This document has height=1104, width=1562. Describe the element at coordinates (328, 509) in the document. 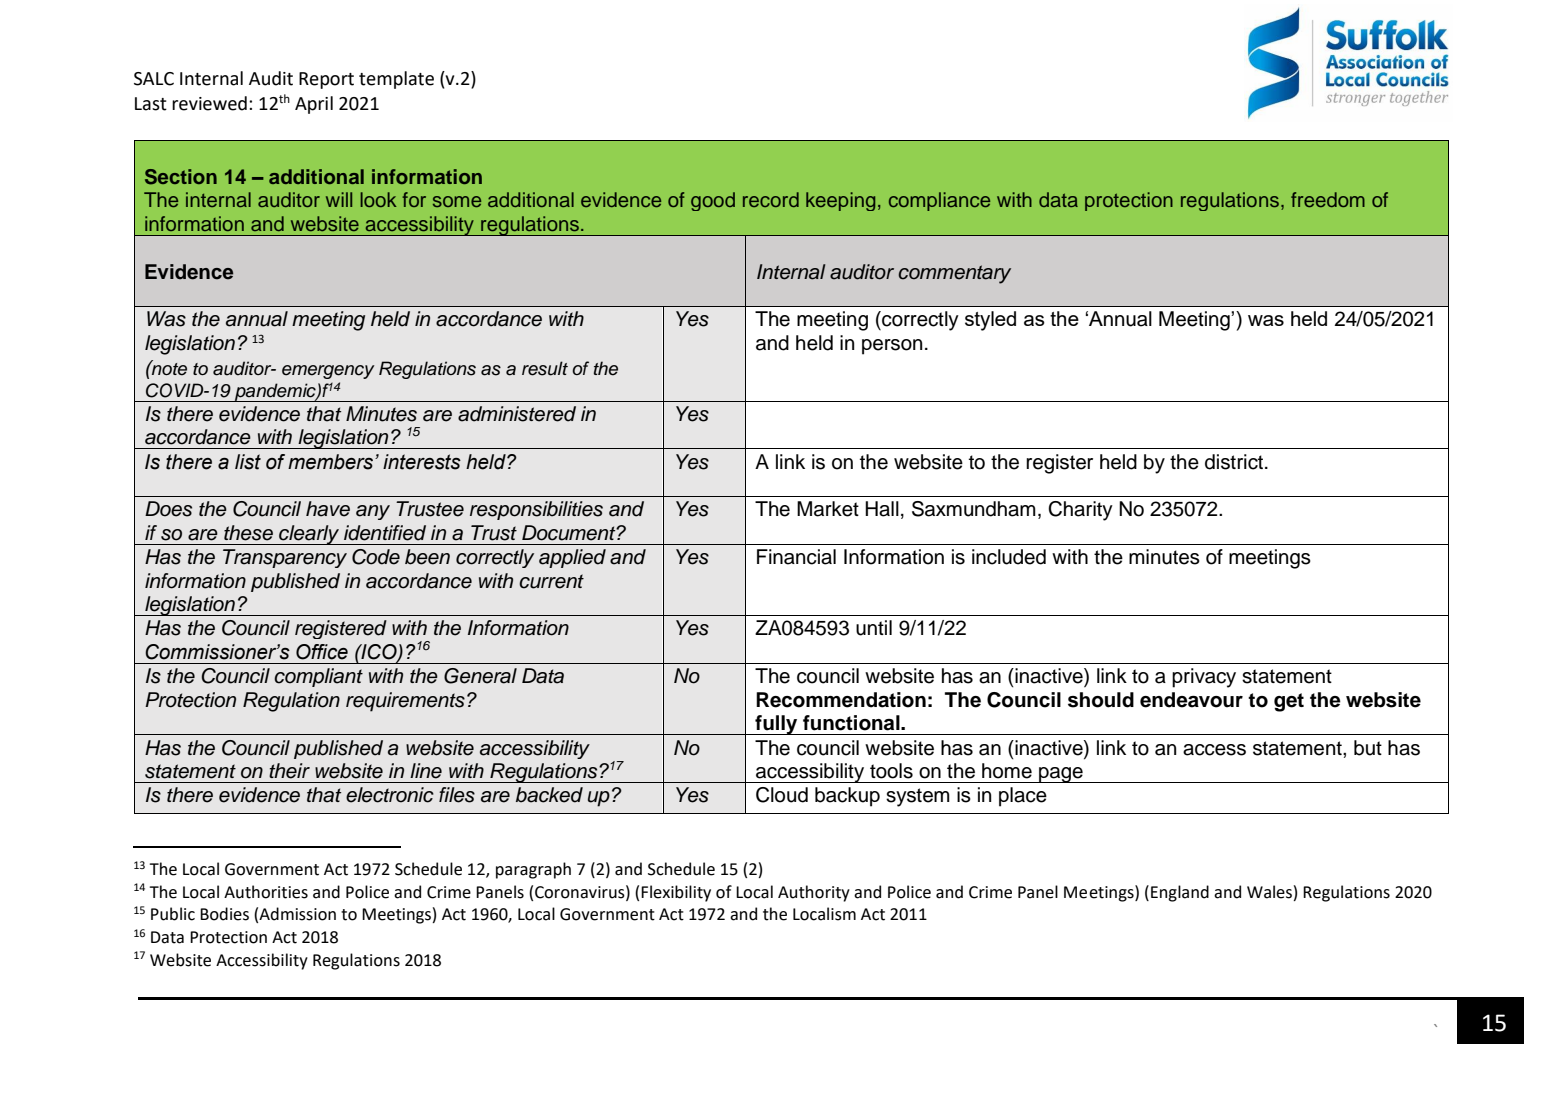

I see `have` at that location.
